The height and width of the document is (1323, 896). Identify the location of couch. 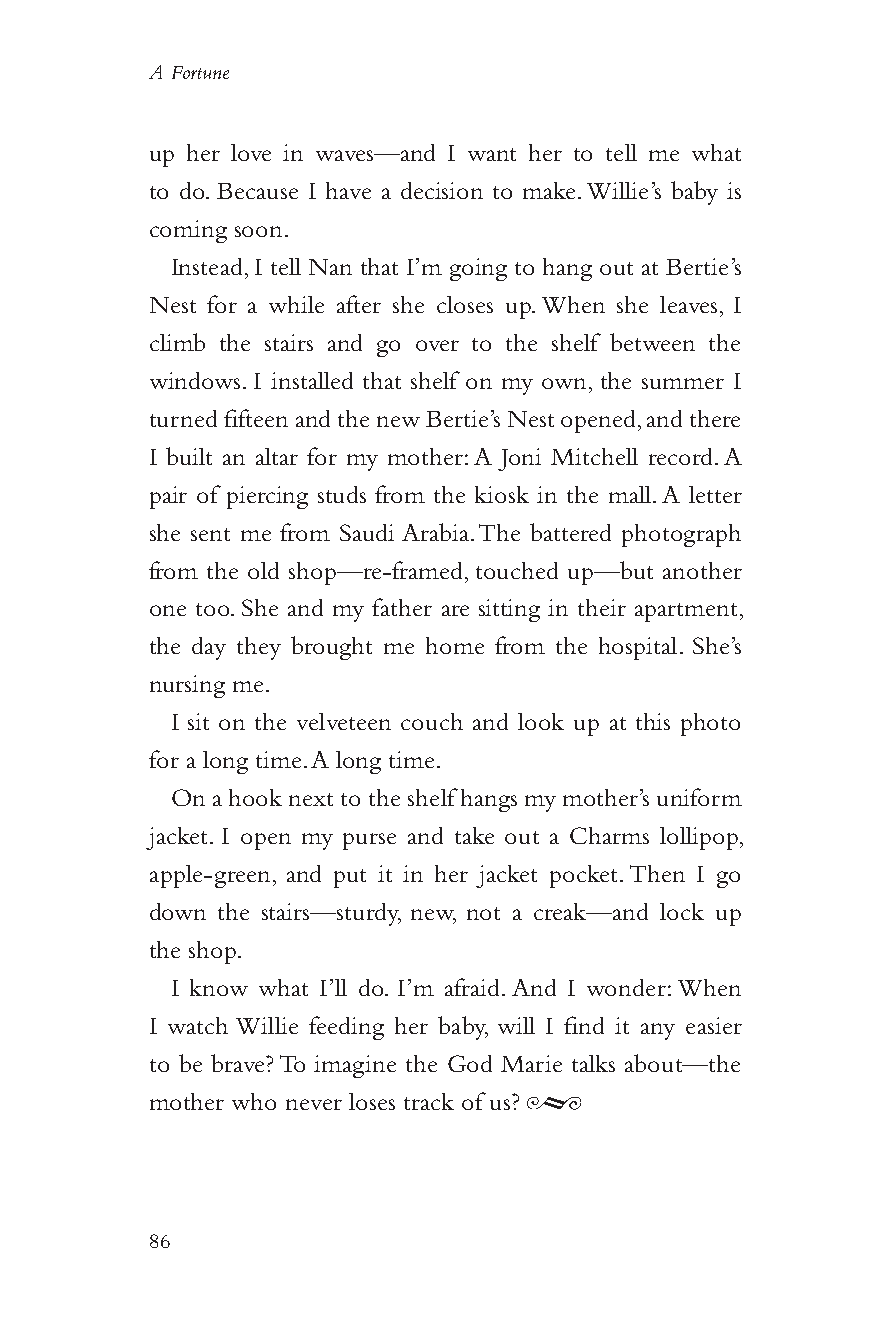
(432, 721).
